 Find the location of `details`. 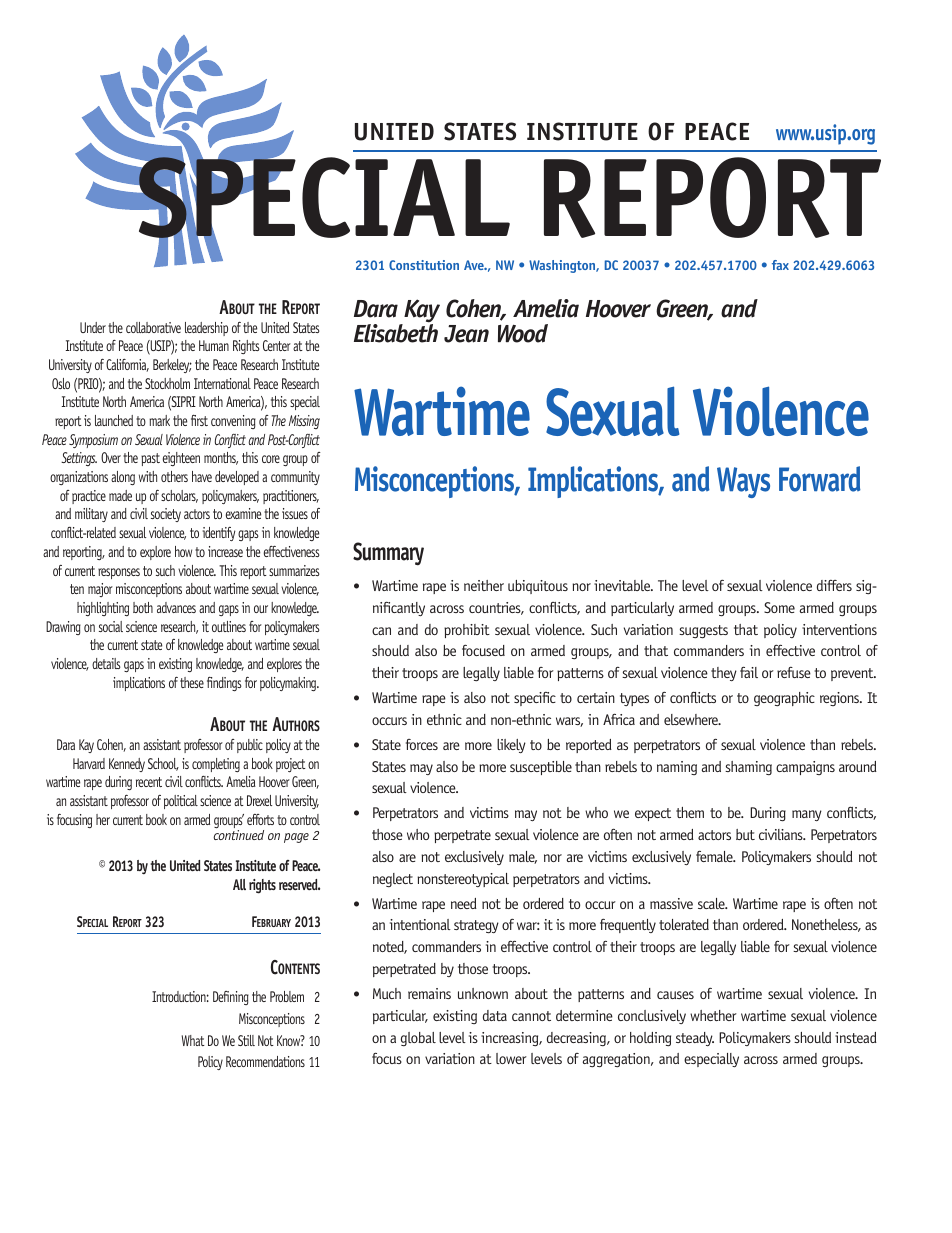

details is located at coordinates (106, 663).
